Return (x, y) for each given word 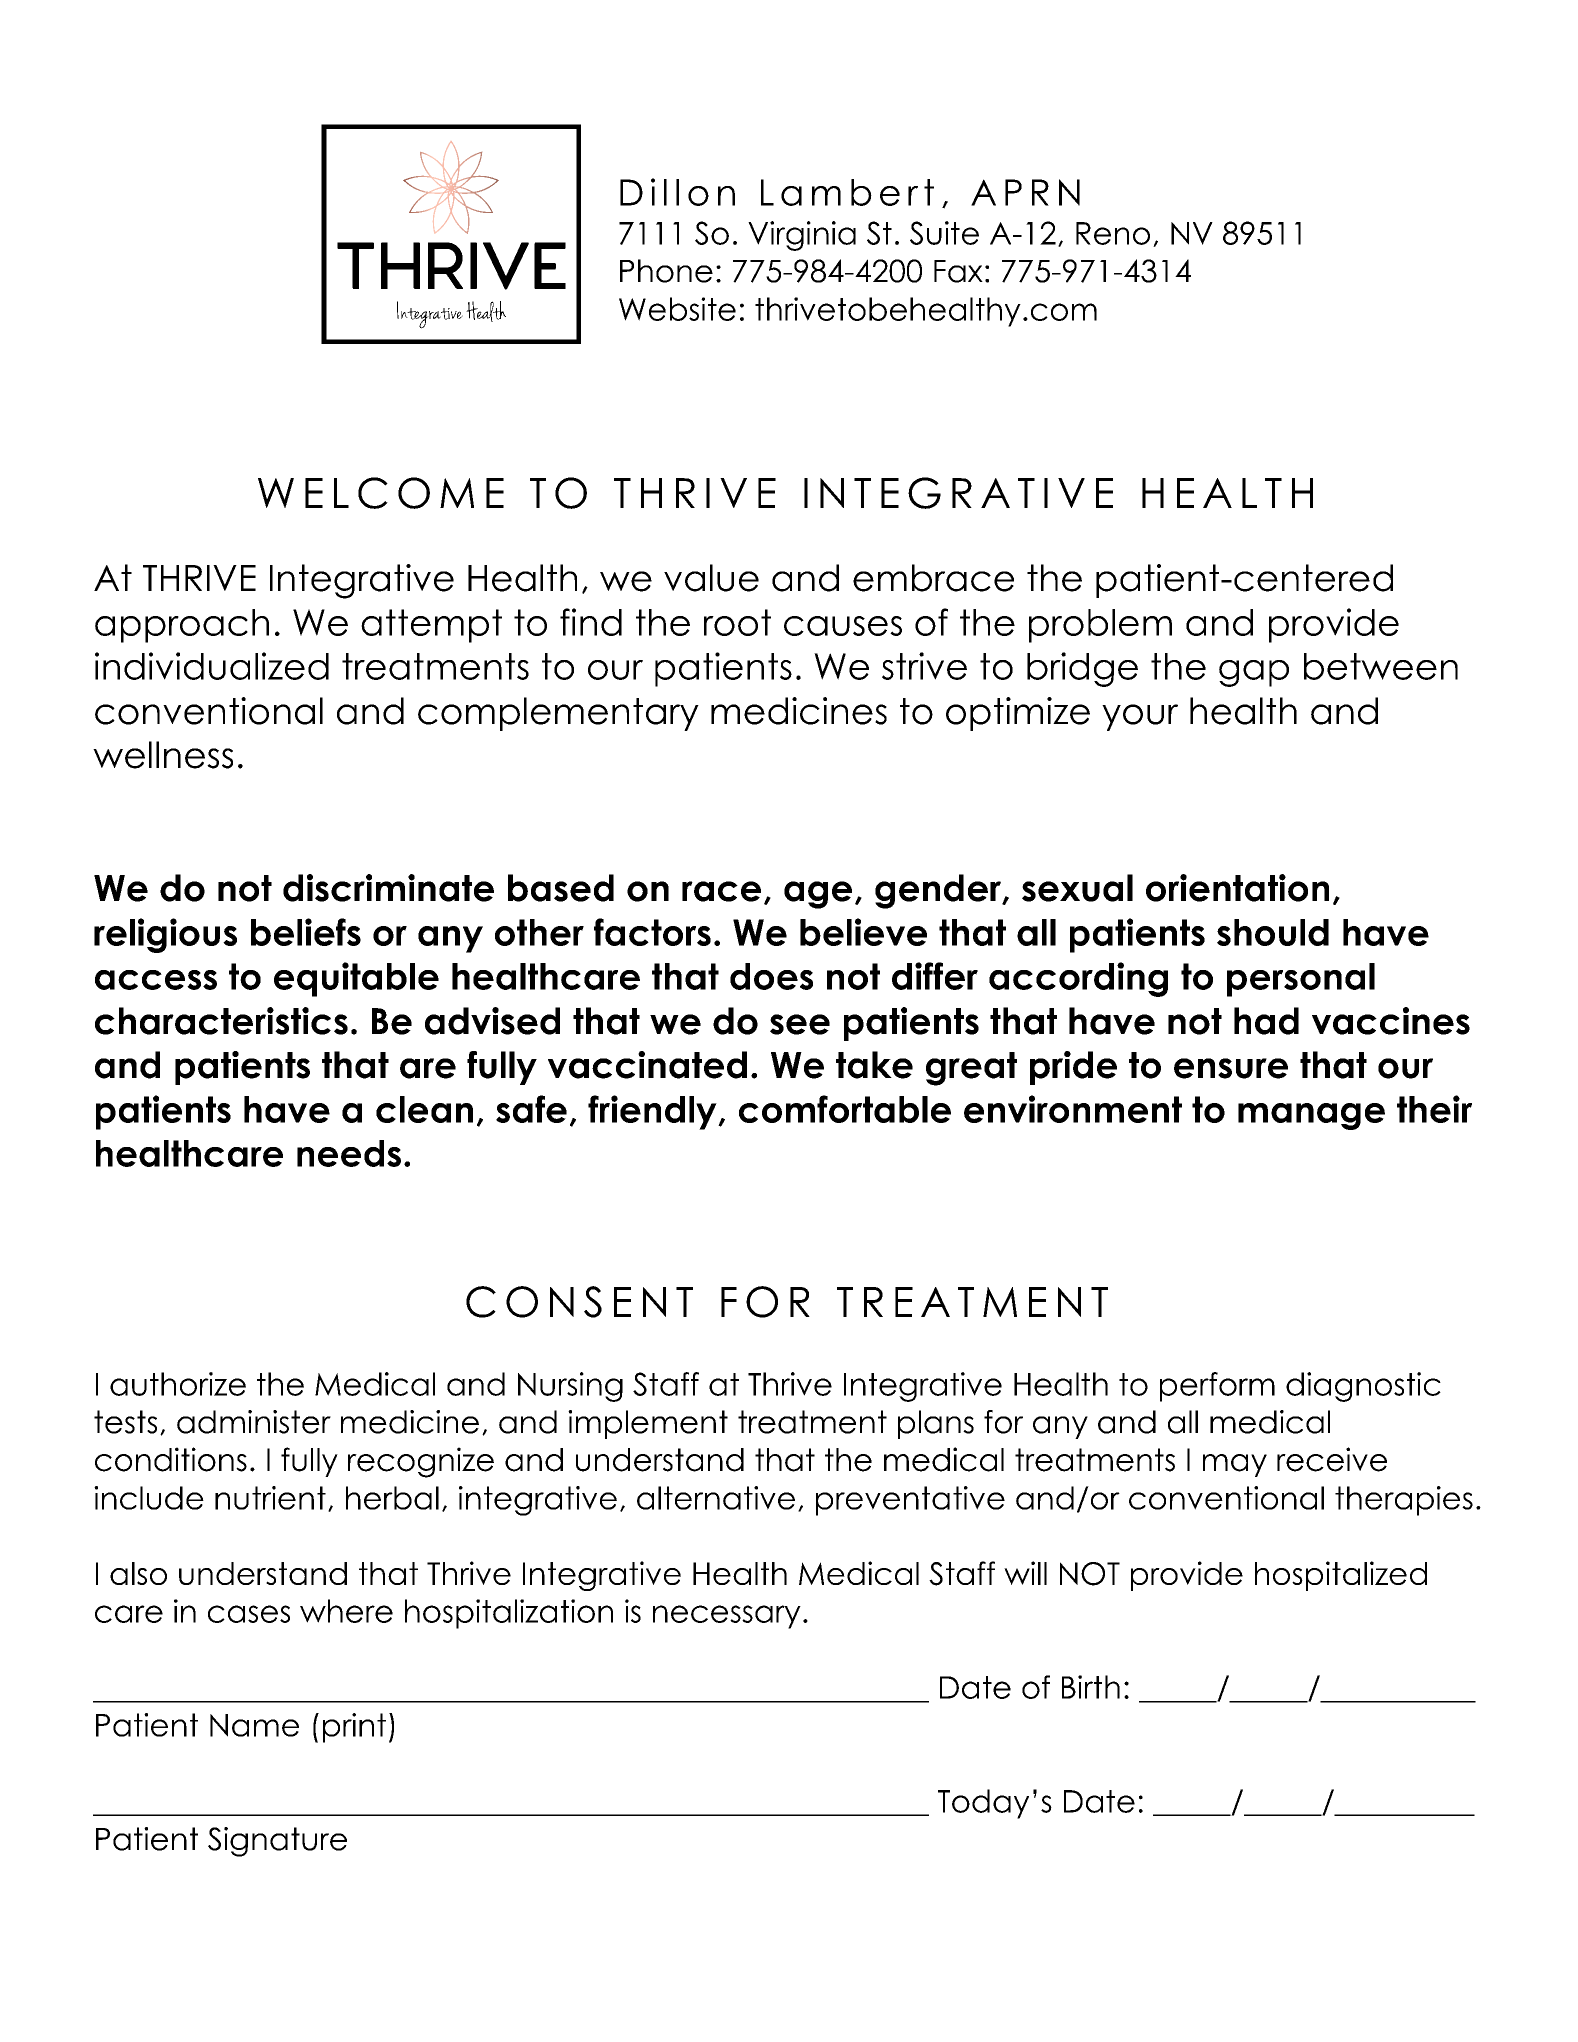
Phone (666, 271)
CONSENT (579, 1302)
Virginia (802, 236)
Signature (277, 1842)
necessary (727, 1617)
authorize (178, 1384)
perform (1217, 1387)
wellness (163, 755)
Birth (1091, 1687)
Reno (1113, 233)
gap (1254, 673)
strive (924, 666)
